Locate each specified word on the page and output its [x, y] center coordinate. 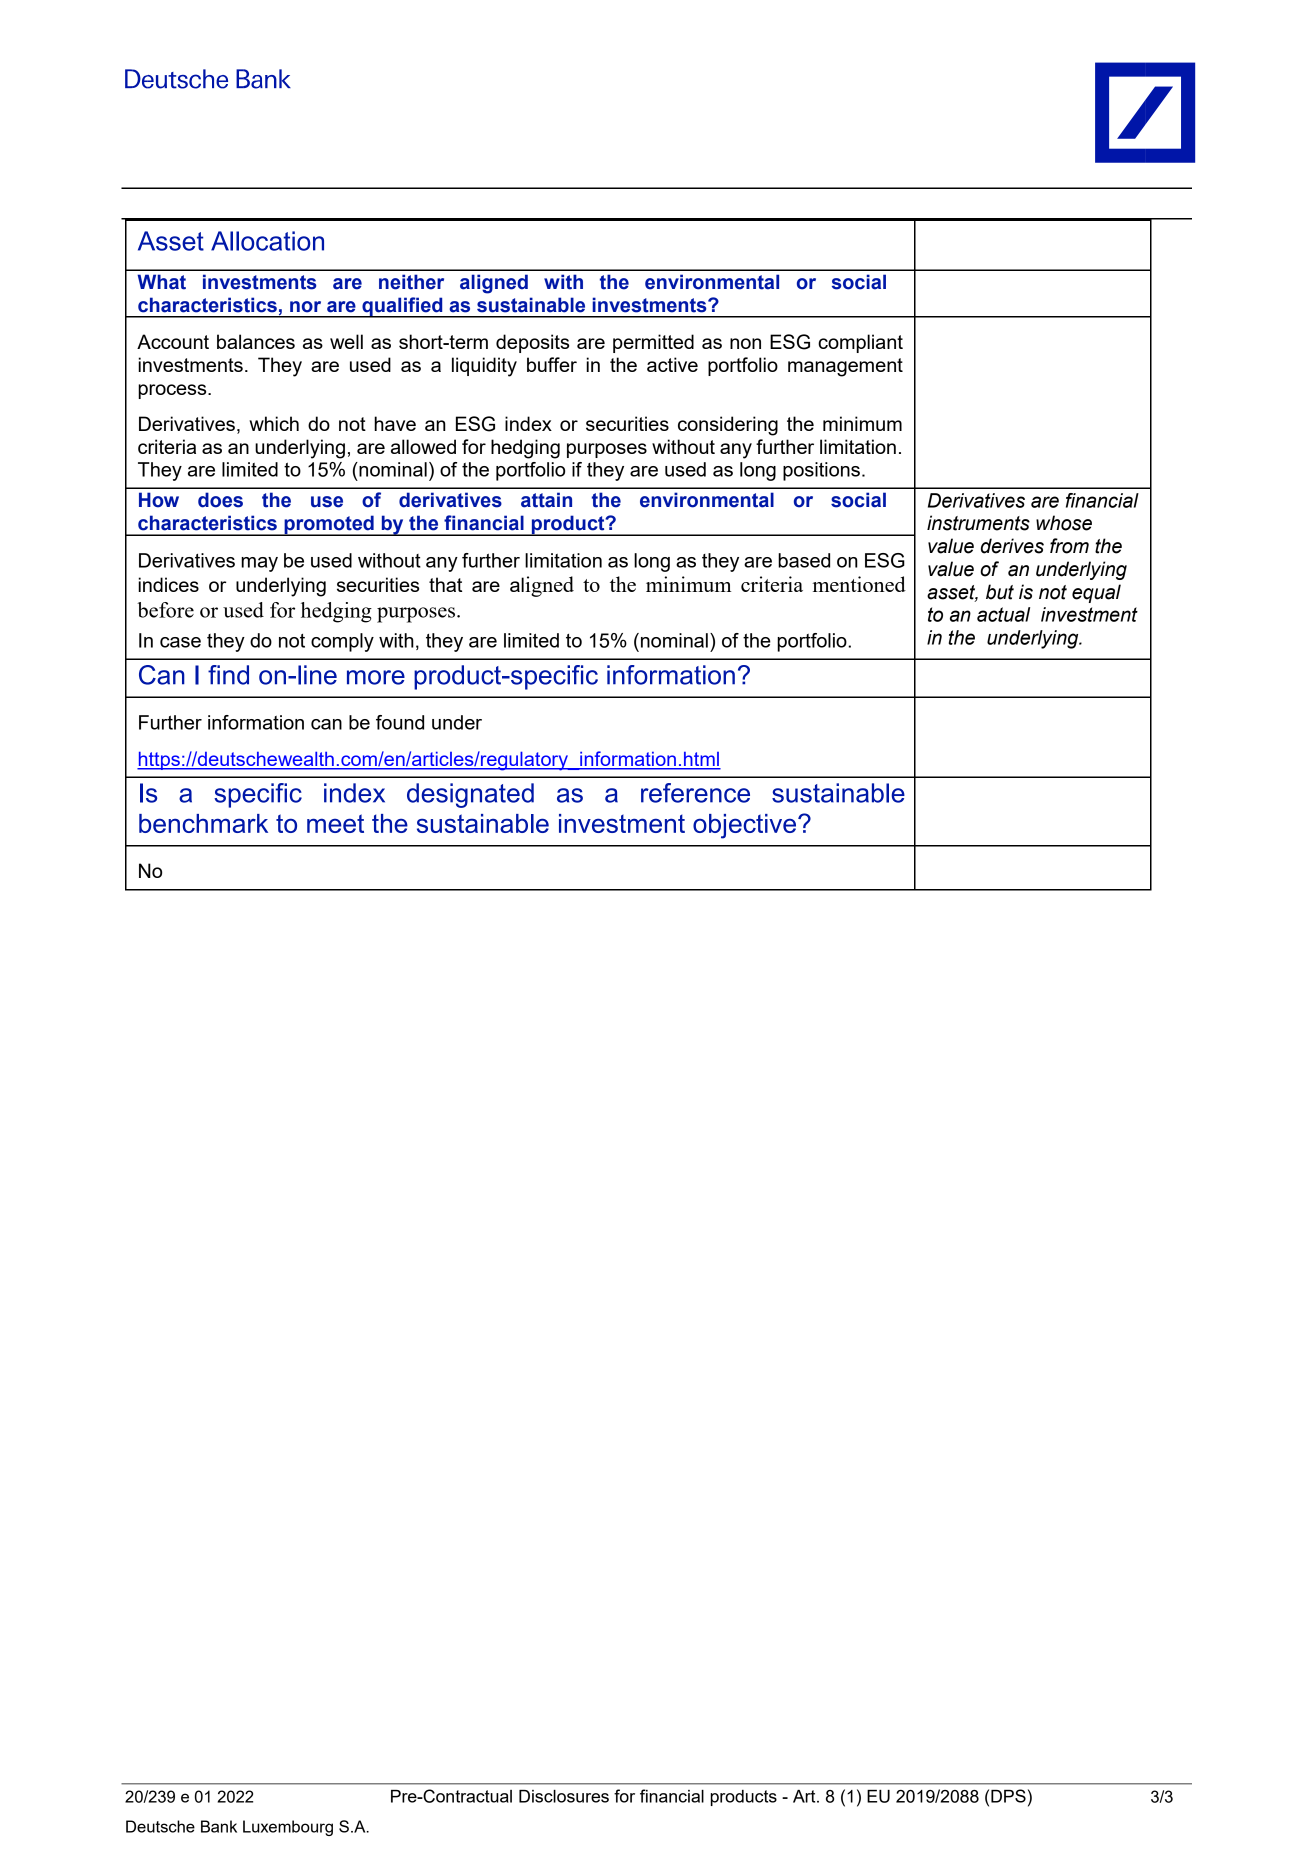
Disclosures [564, 1796]
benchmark [203, 823]
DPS [1008, 1796]
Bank [219, 1826]
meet [335, 823]
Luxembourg [288, 1828]
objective [746, 826]
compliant [860, 343]
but [1000, 592]
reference [695, 793]
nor [305, 307]
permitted [653, 343]
